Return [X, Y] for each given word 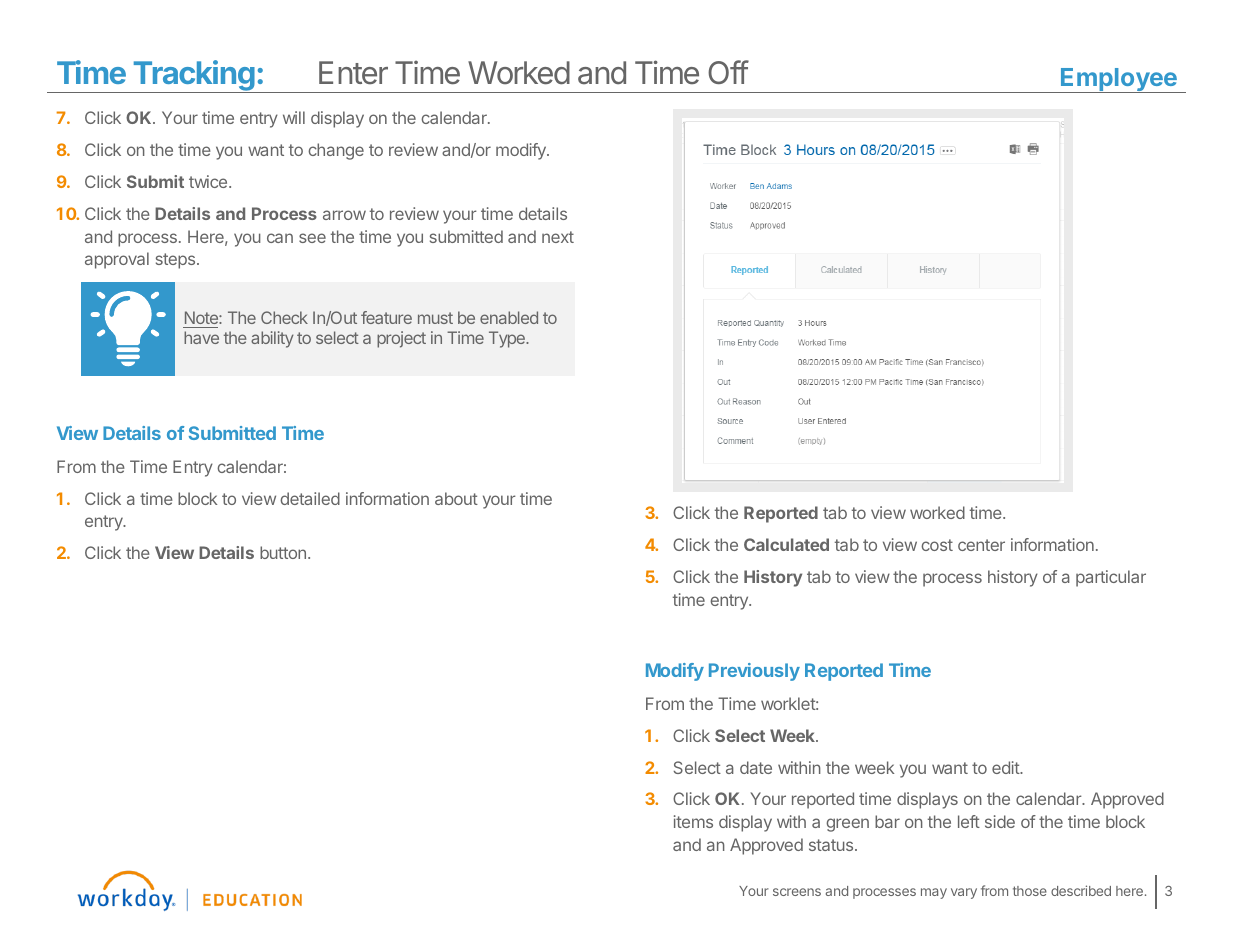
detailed [310, 498]
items [693, 821]
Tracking [194, 76]
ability [272, 339]
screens [797, 892]
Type [508, 339]
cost [937, 545]
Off [728, 72]
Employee [1119, 80]
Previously [754, 672]
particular [1111, 578]
